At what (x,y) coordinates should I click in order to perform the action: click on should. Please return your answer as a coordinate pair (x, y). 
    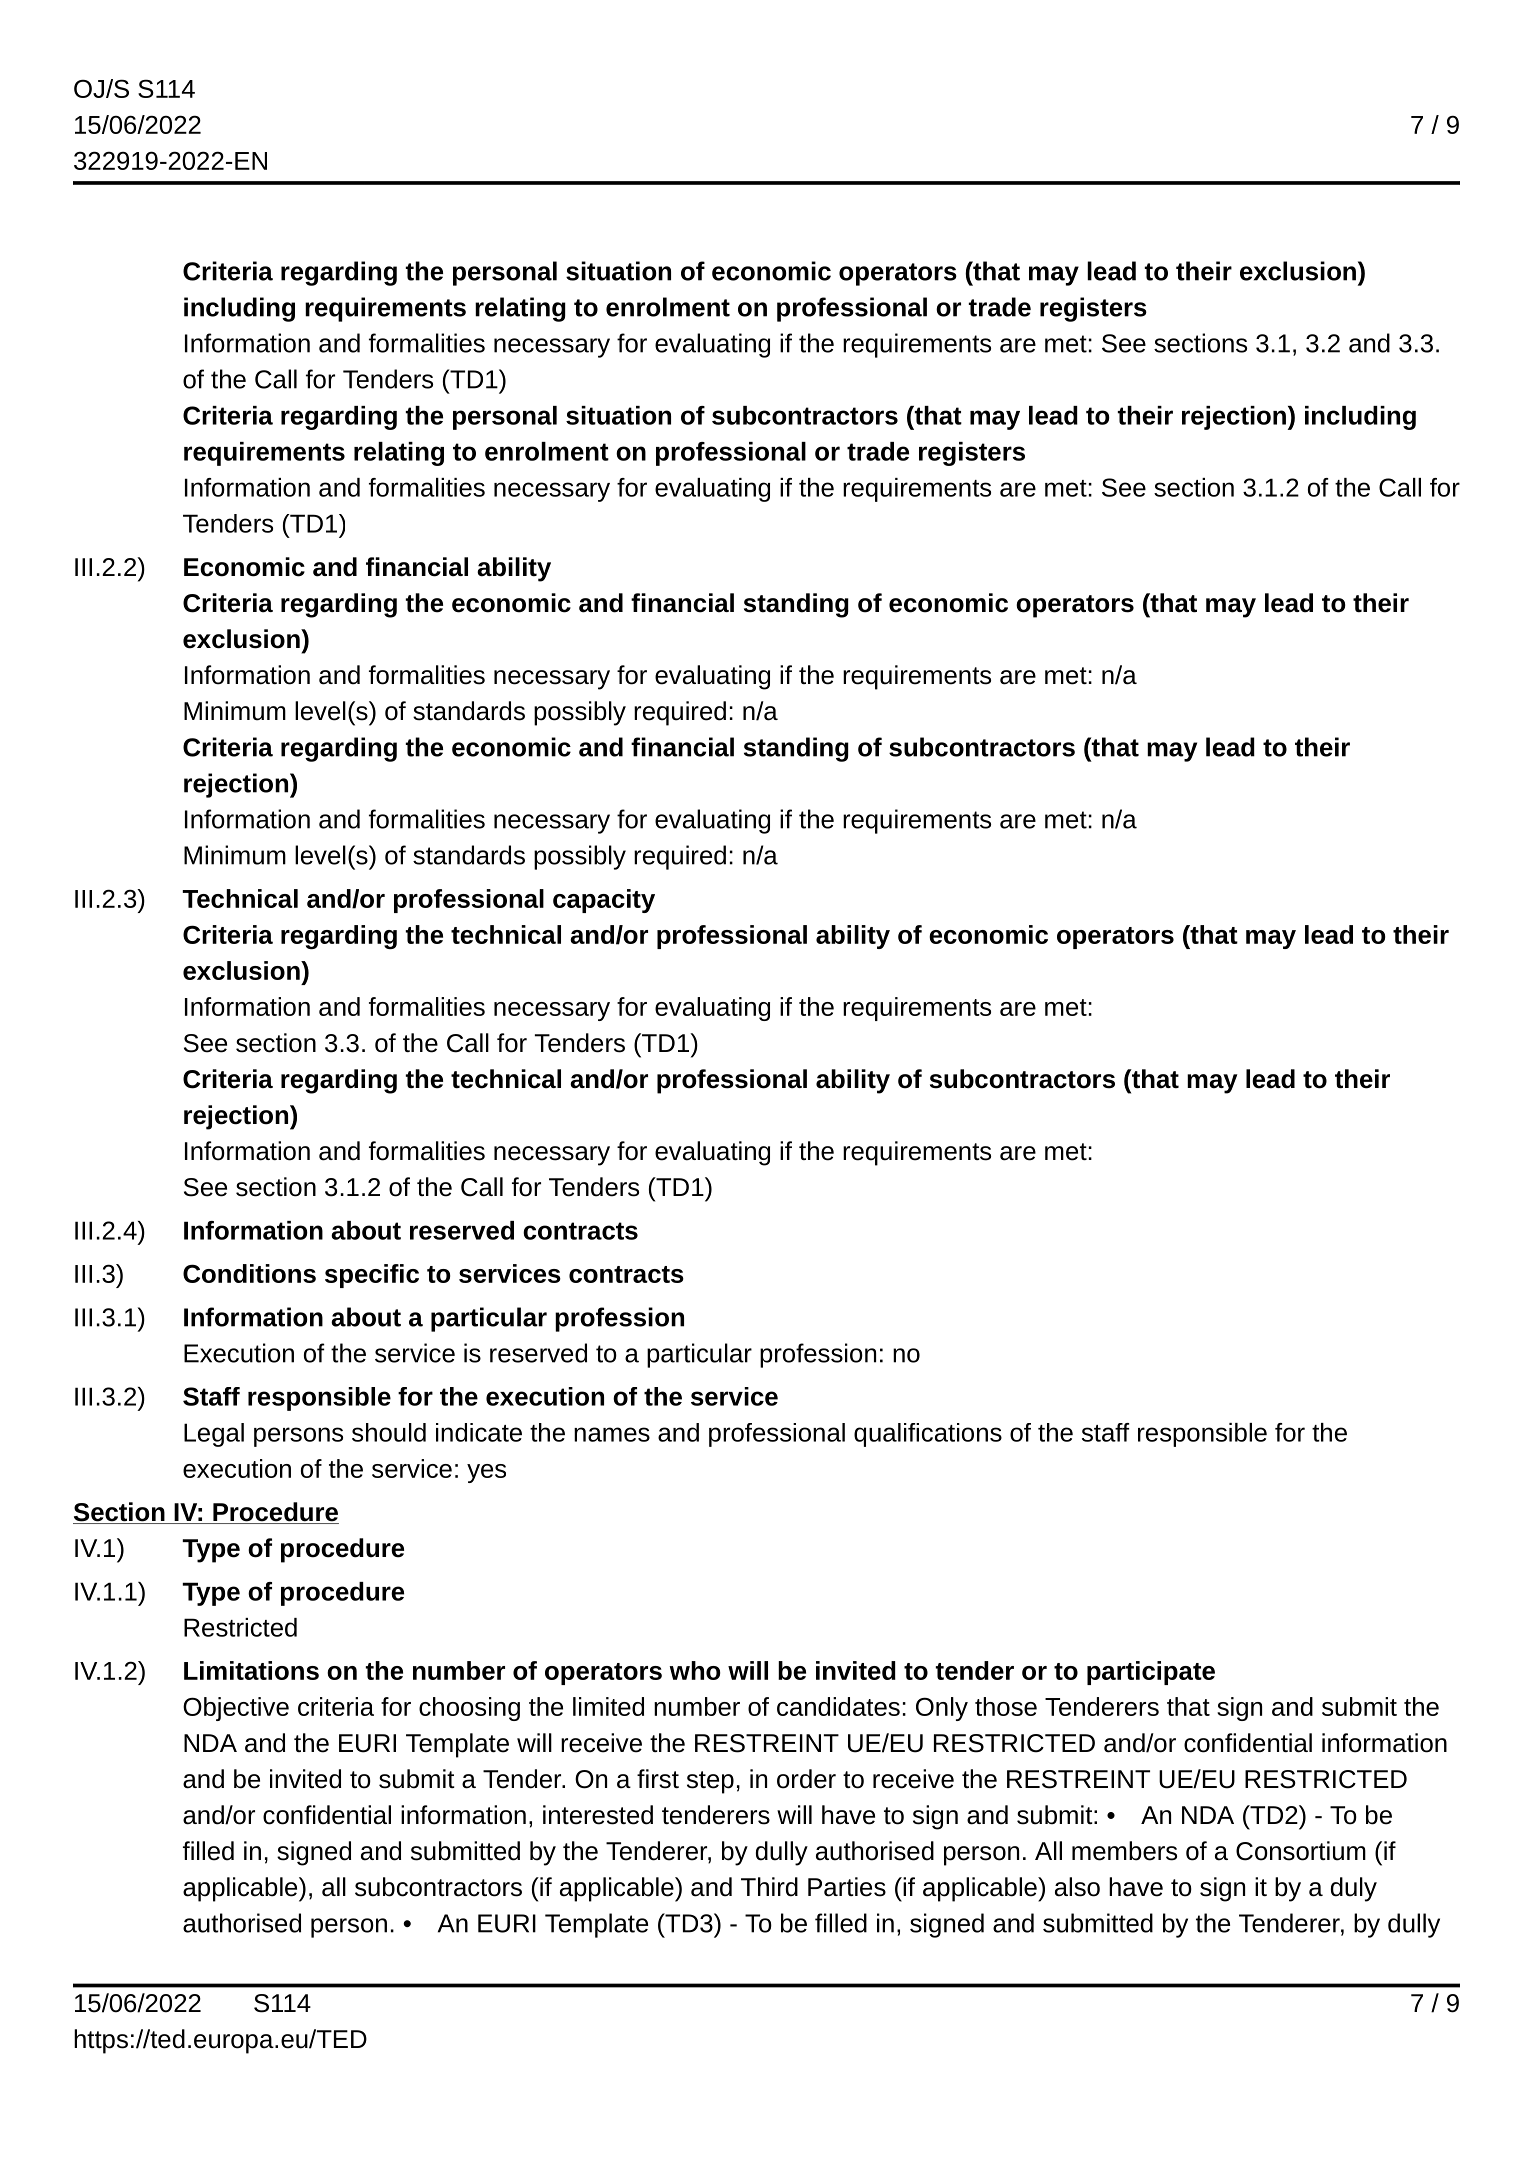
    Looking at the image, I should click on (389, 1432).
